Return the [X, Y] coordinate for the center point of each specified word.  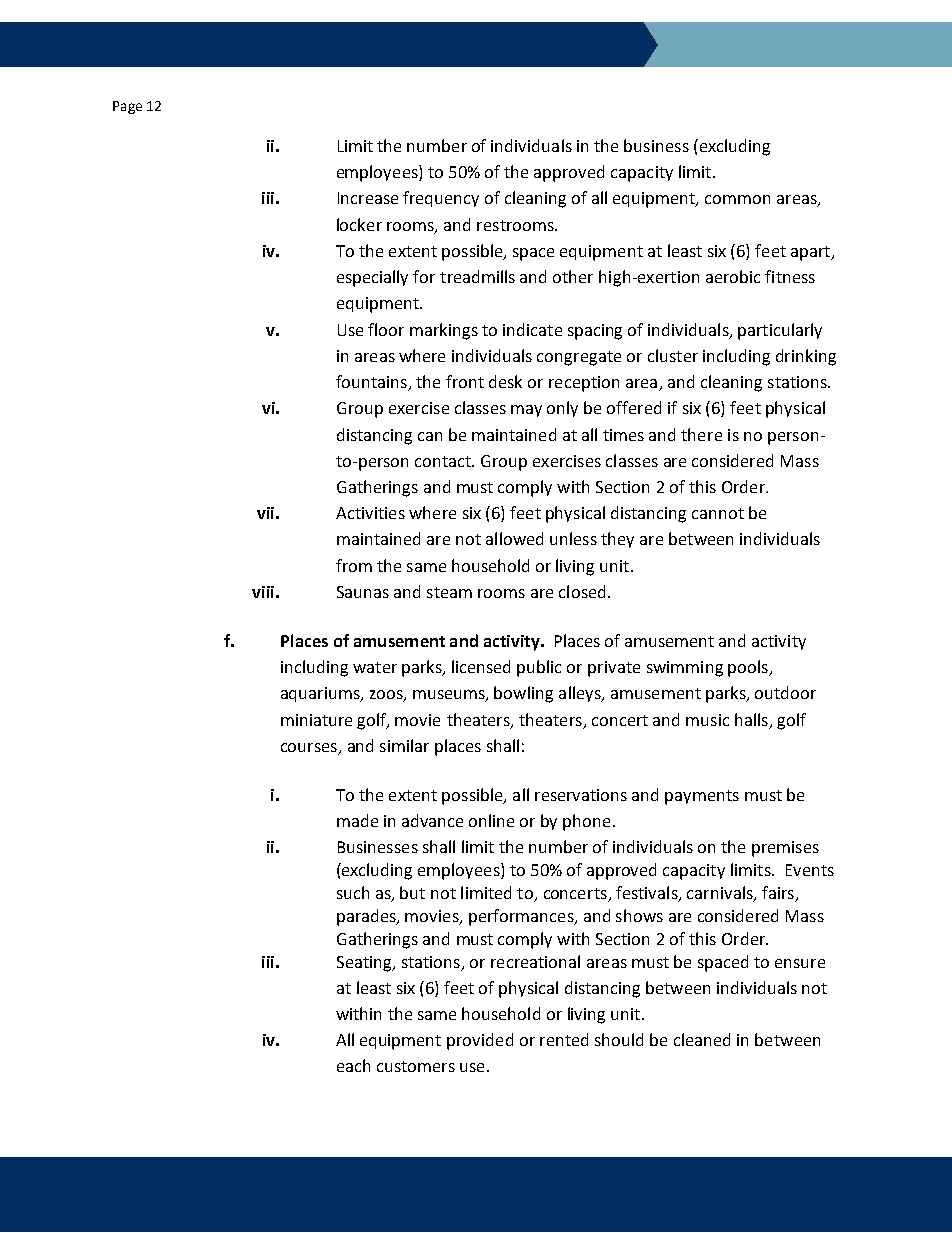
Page [127, 107]
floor [386, 329]
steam [449, 592]
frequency [441, 199]
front [465, 381]
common [737, 199]
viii [263, 592]
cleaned [702, 1039]
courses [310, 749]
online [491, 820]
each [353, 1065]
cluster [673, 355]
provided [480, 1041]
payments [702, 797]
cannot [718, 513]
